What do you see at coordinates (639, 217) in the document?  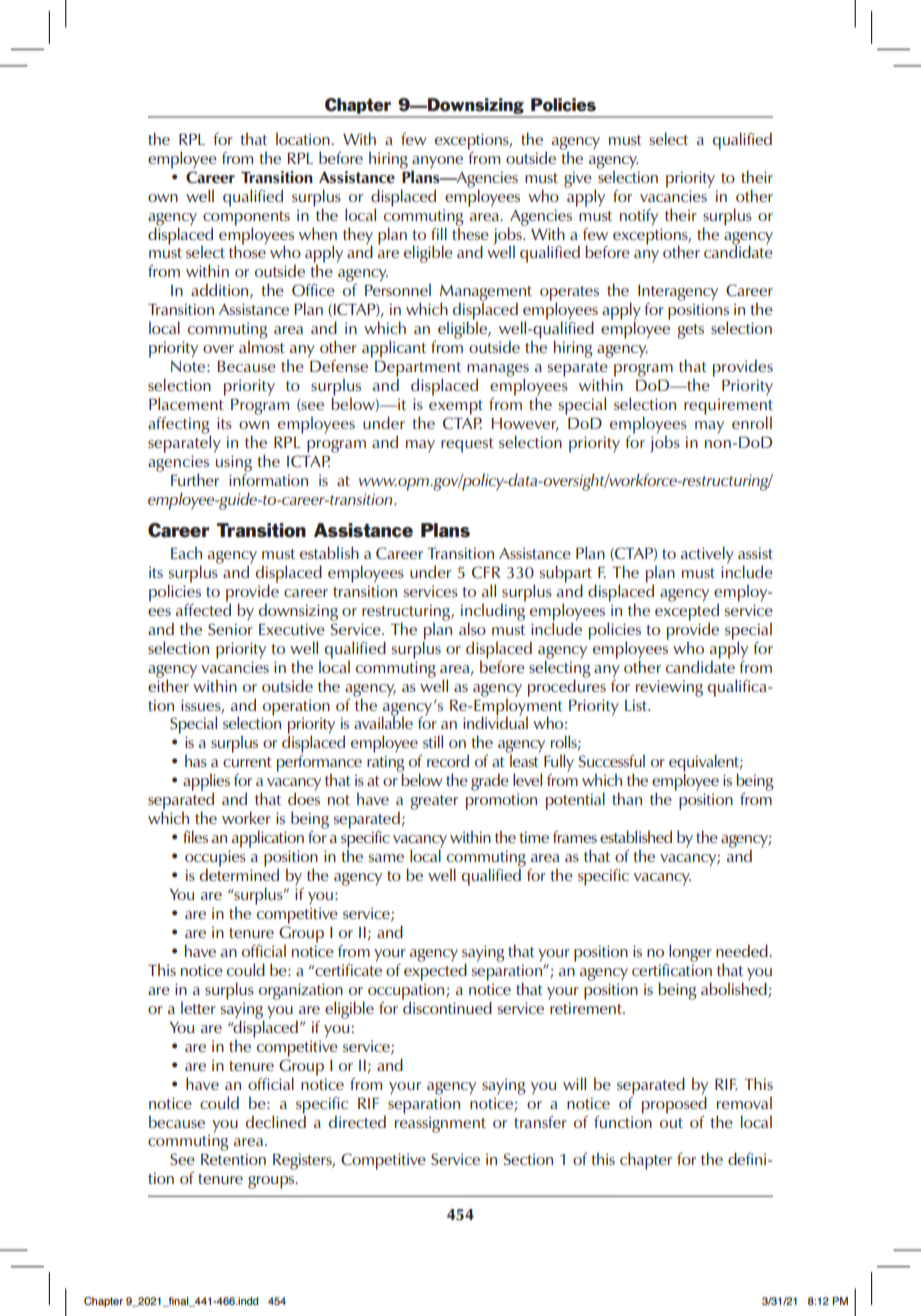 I see `notify` at bounding box center [639, 217].
